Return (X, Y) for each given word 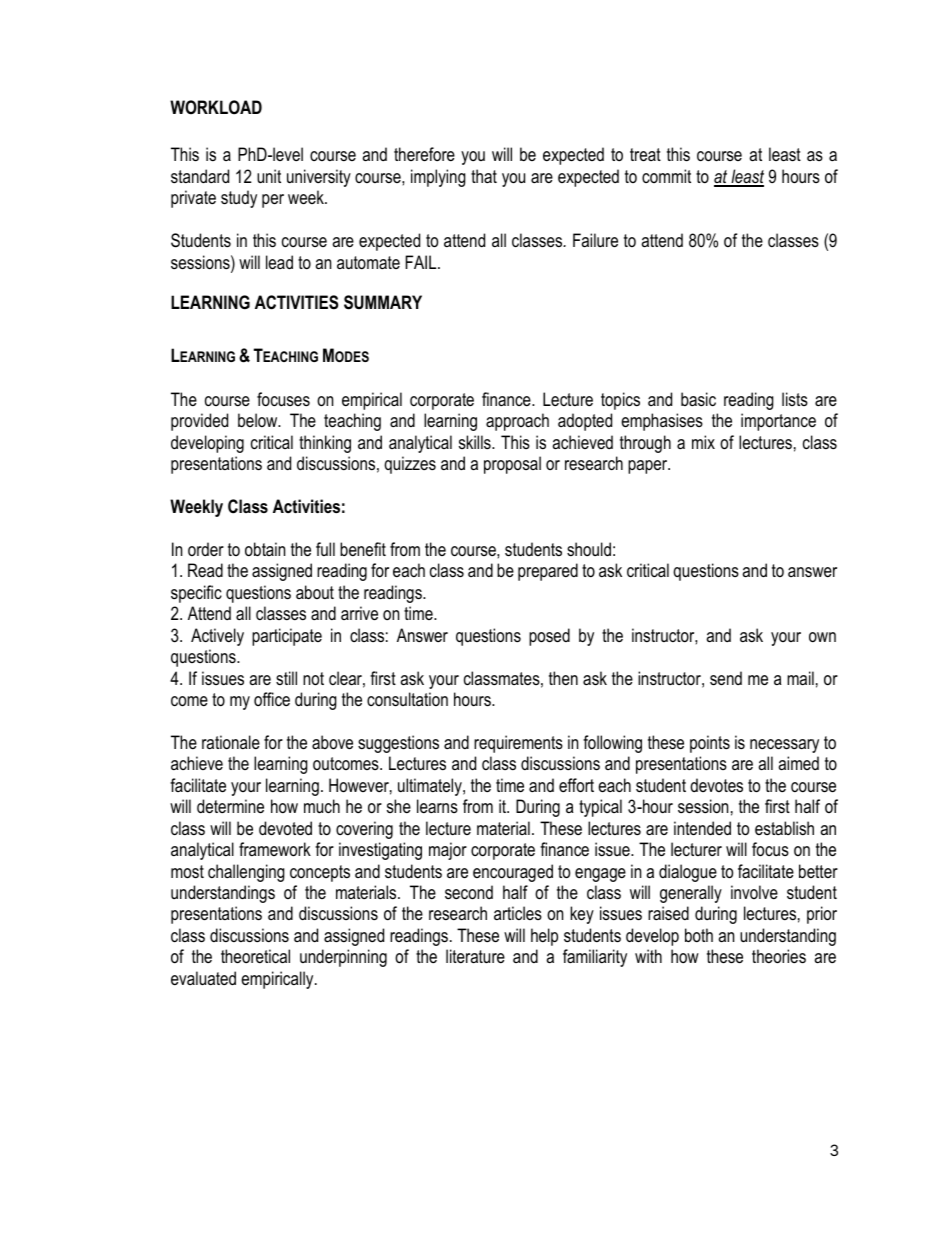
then (563, 678)
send (726, 678)
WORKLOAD (216, 107)
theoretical (255, 956)
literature (475, 956)
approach (517, 422)
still (286, 678)
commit (666, 176)
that (484, 176)
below (259, 420)
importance (778, 422)
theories (779, 956)
